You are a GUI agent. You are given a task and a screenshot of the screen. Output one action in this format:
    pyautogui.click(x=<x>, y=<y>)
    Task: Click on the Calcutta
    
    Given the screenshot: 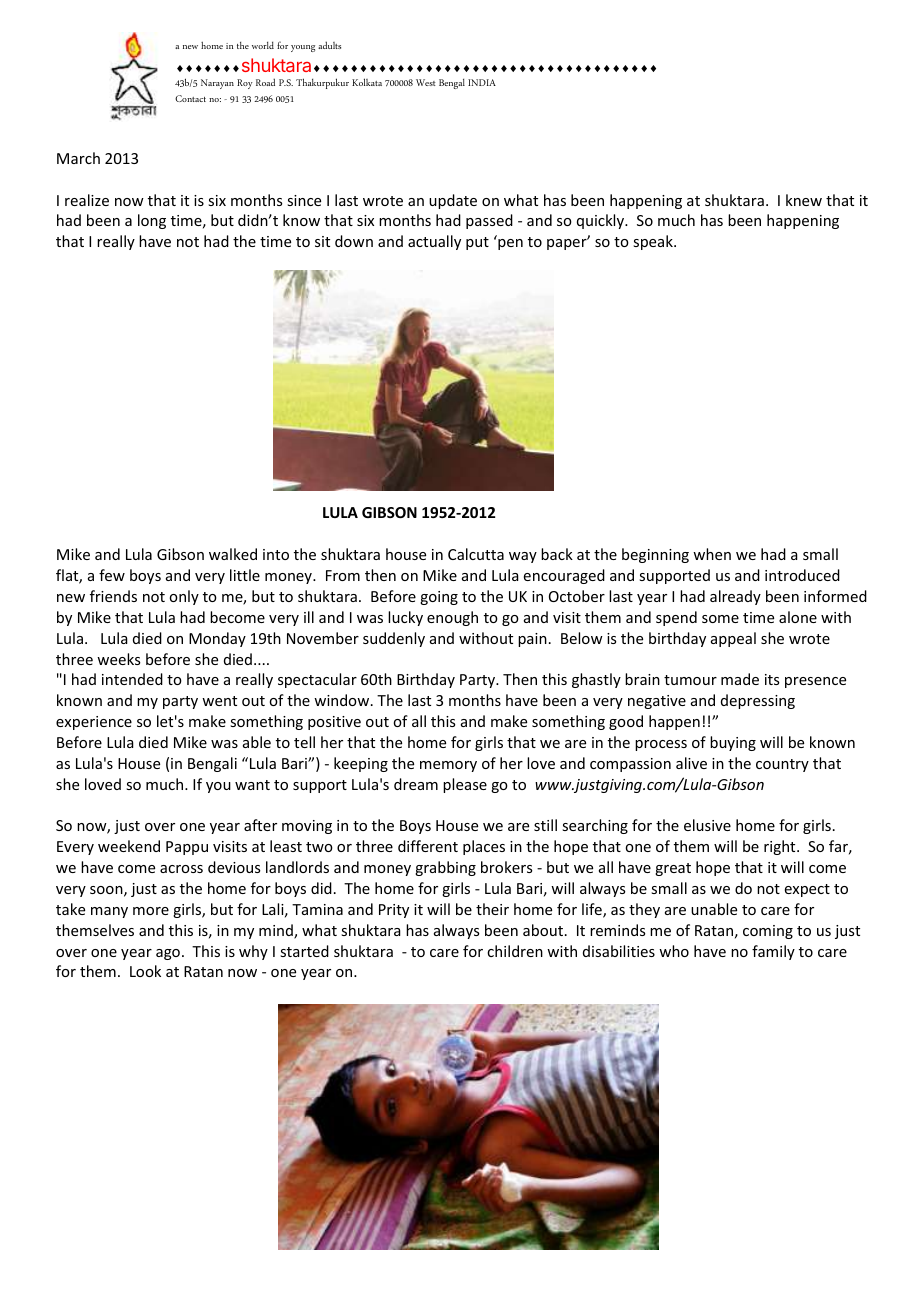 What is the action you would take?
    pyautogui.click(x=476, y=554)
